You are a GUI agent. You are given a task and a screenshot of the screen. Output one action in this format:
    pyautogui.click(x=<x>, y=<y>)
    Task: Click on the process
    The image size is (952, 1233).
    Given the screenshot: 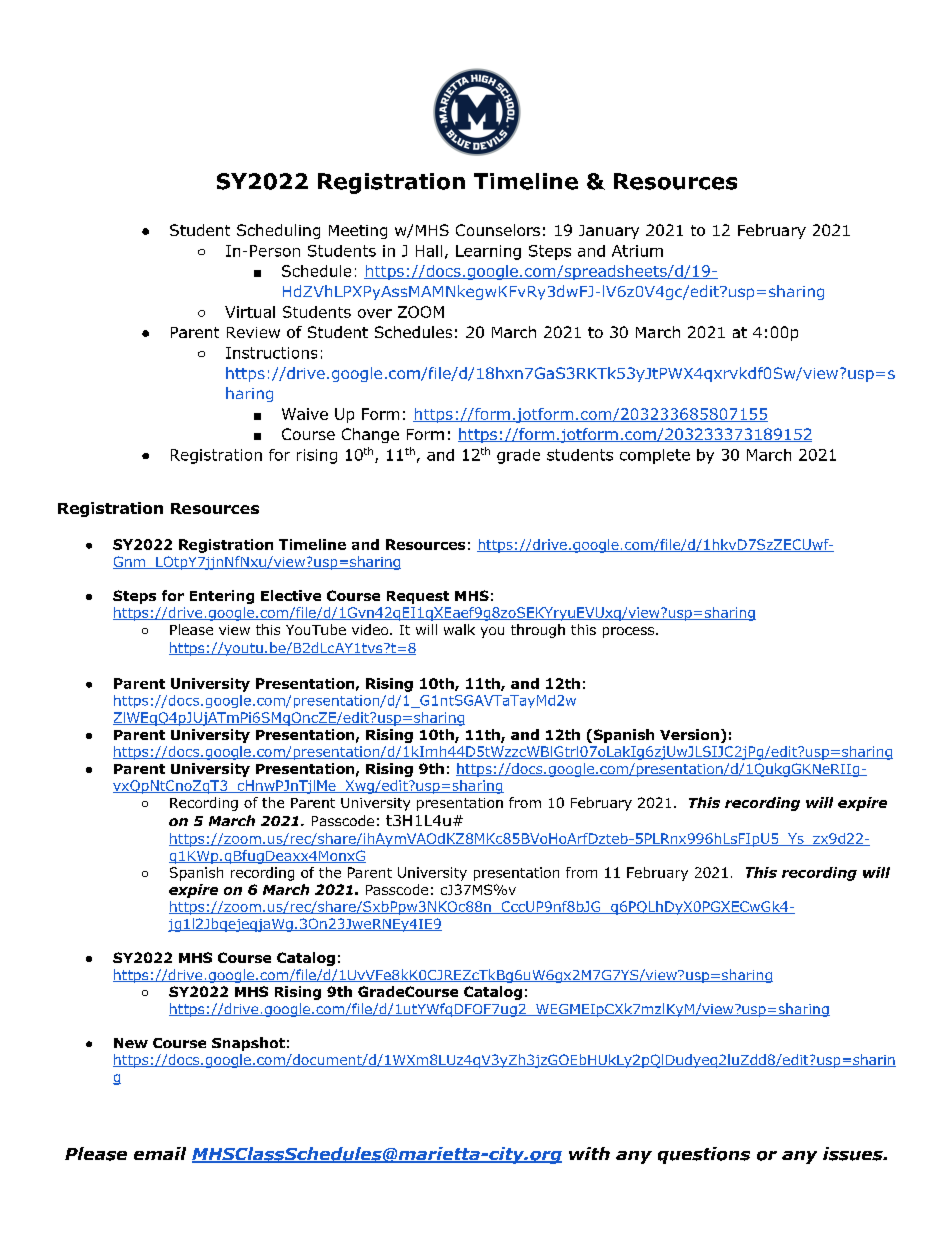 What is the action you would take?
    pyautogui.click(x=630, y=632)
